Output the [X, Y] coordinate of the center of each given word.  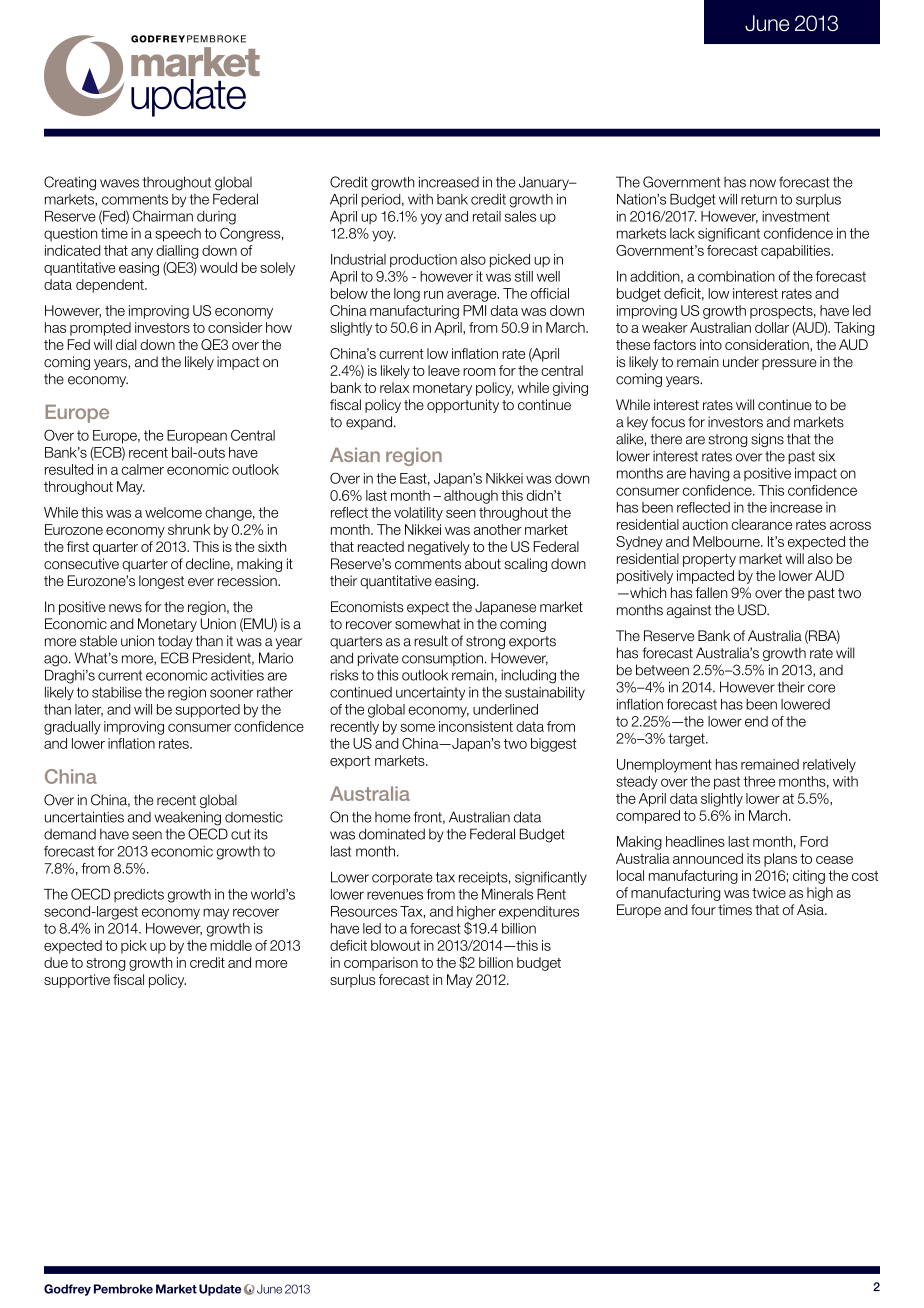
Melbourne [727, 541]
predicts [139, 895]
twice [769, 892]
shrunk [189, 529]
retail [487, 216]
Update [220, 1290]
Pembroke [123, 1289]
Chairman [163, 216]
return [759, 199]
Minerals [507, 894]
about [483, 563]
